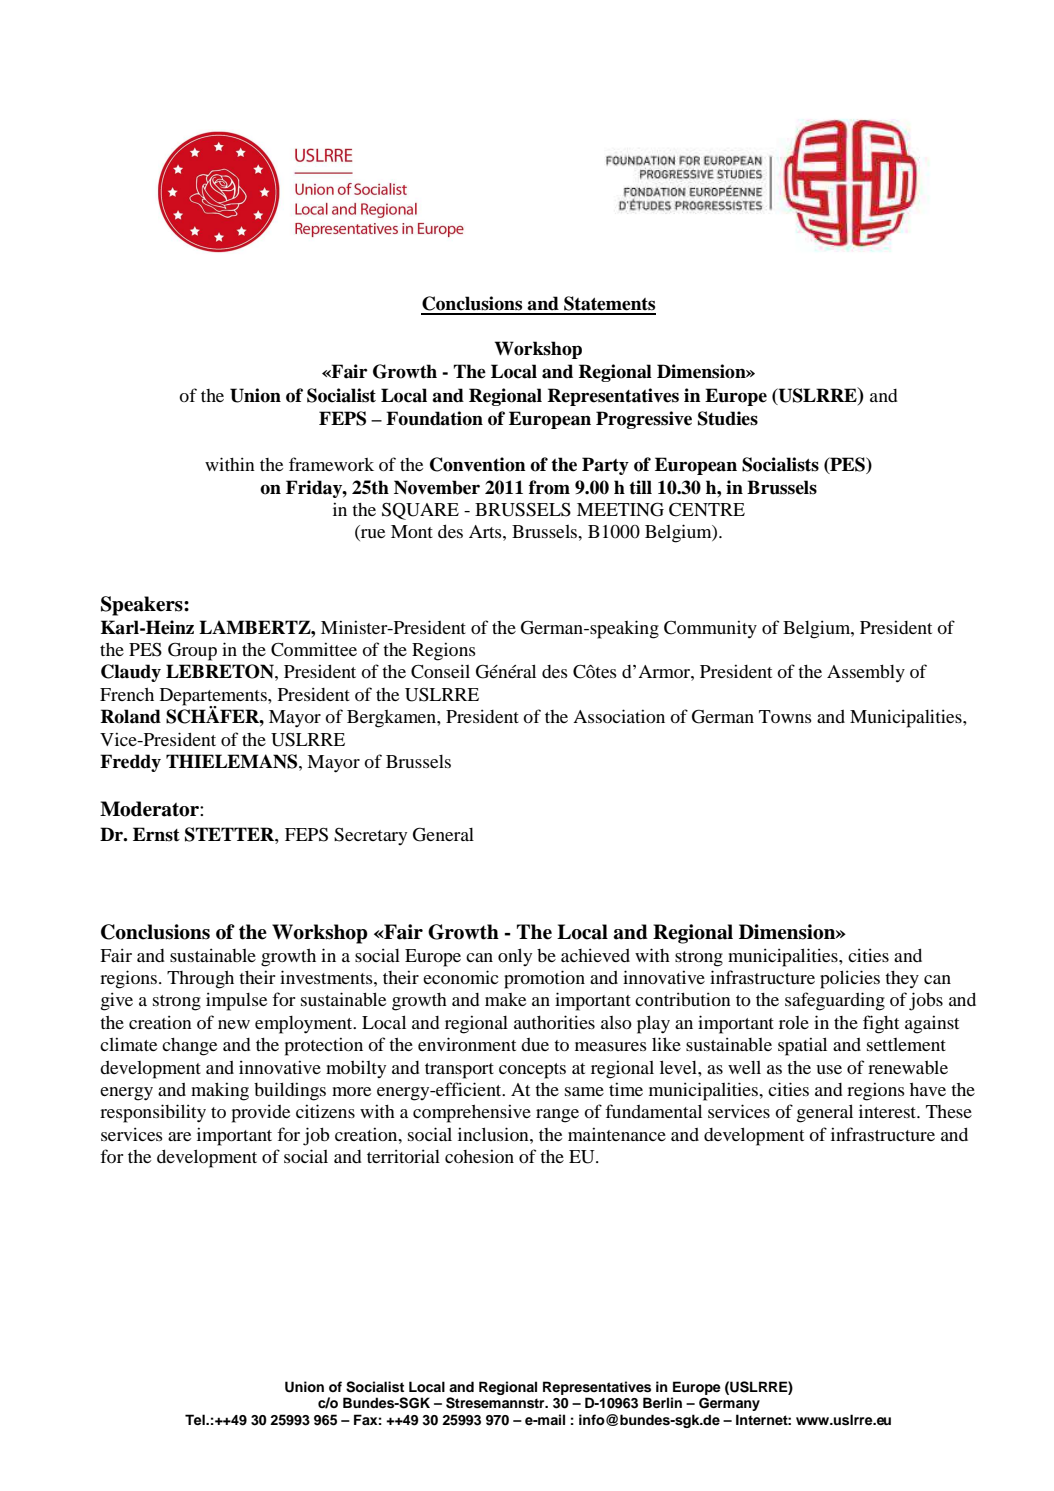 This page has width=1054, height=1491. I want to click on policies, so click(850, 979).
